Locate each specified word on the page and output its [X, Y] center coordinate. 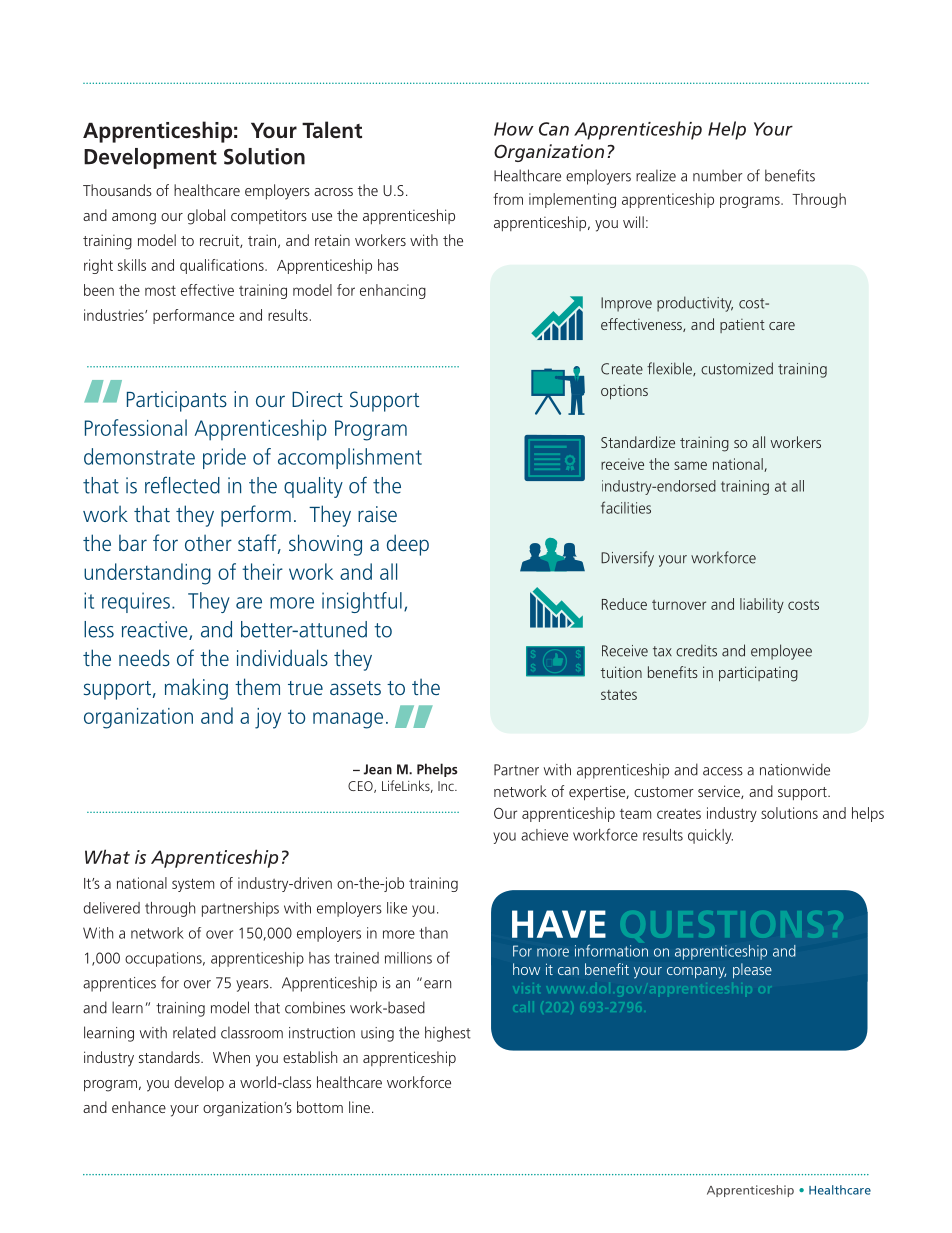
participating [758, 674]
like [397, 908]
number [717, 175]
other [208, 543]
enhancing [393, 291]
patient [742, 326]
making [196, 689]
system [193, 885]
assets [355, 688]
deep [408, 545]
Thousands [117, 190]
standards [170, 1057]
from [508, 199]
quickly [710, 836]
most [160, 290]
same [690, 465]
